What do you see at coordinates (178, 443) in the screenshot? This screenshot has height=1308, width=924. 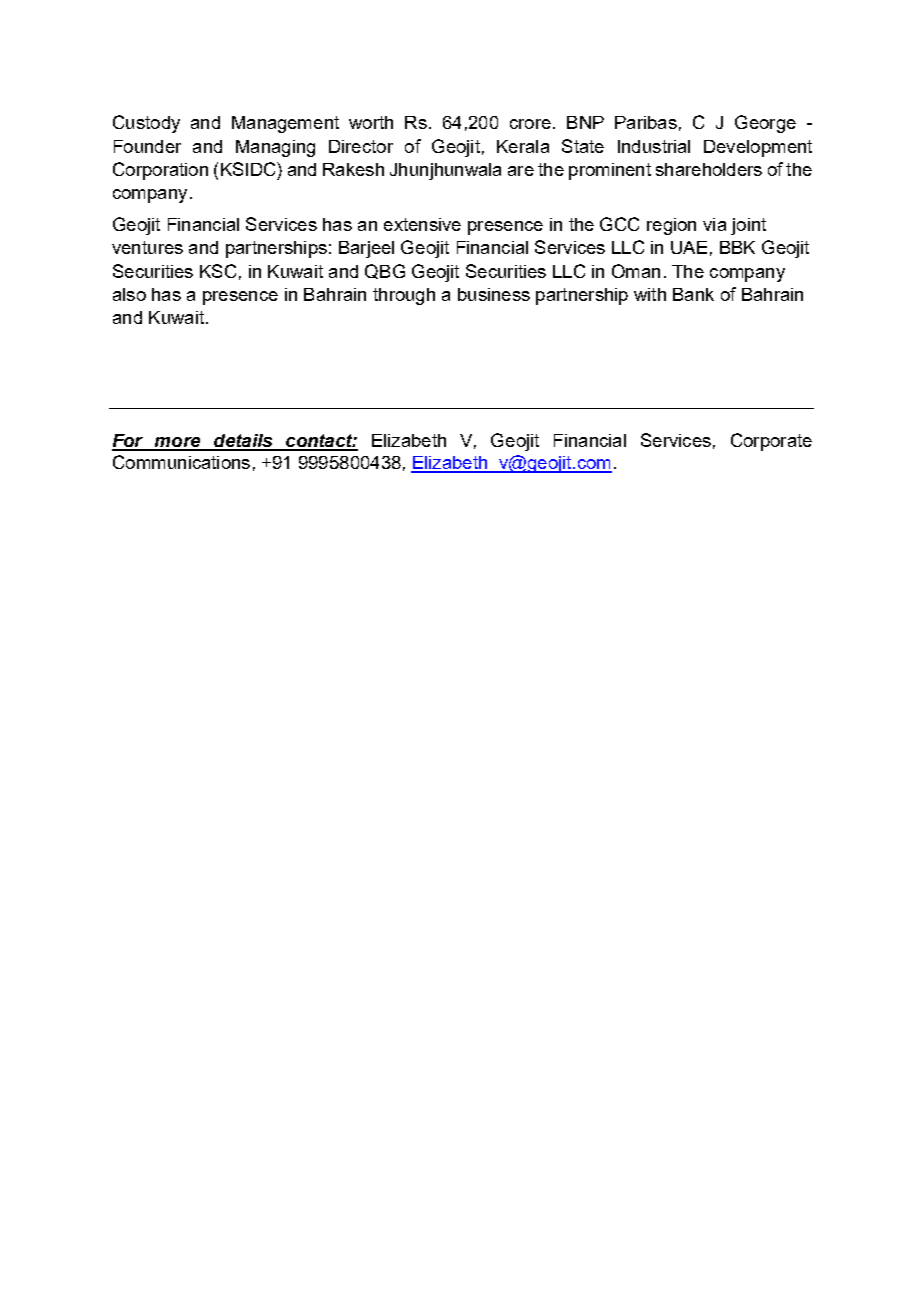 I see `more` at bounding box center [178, 443].
